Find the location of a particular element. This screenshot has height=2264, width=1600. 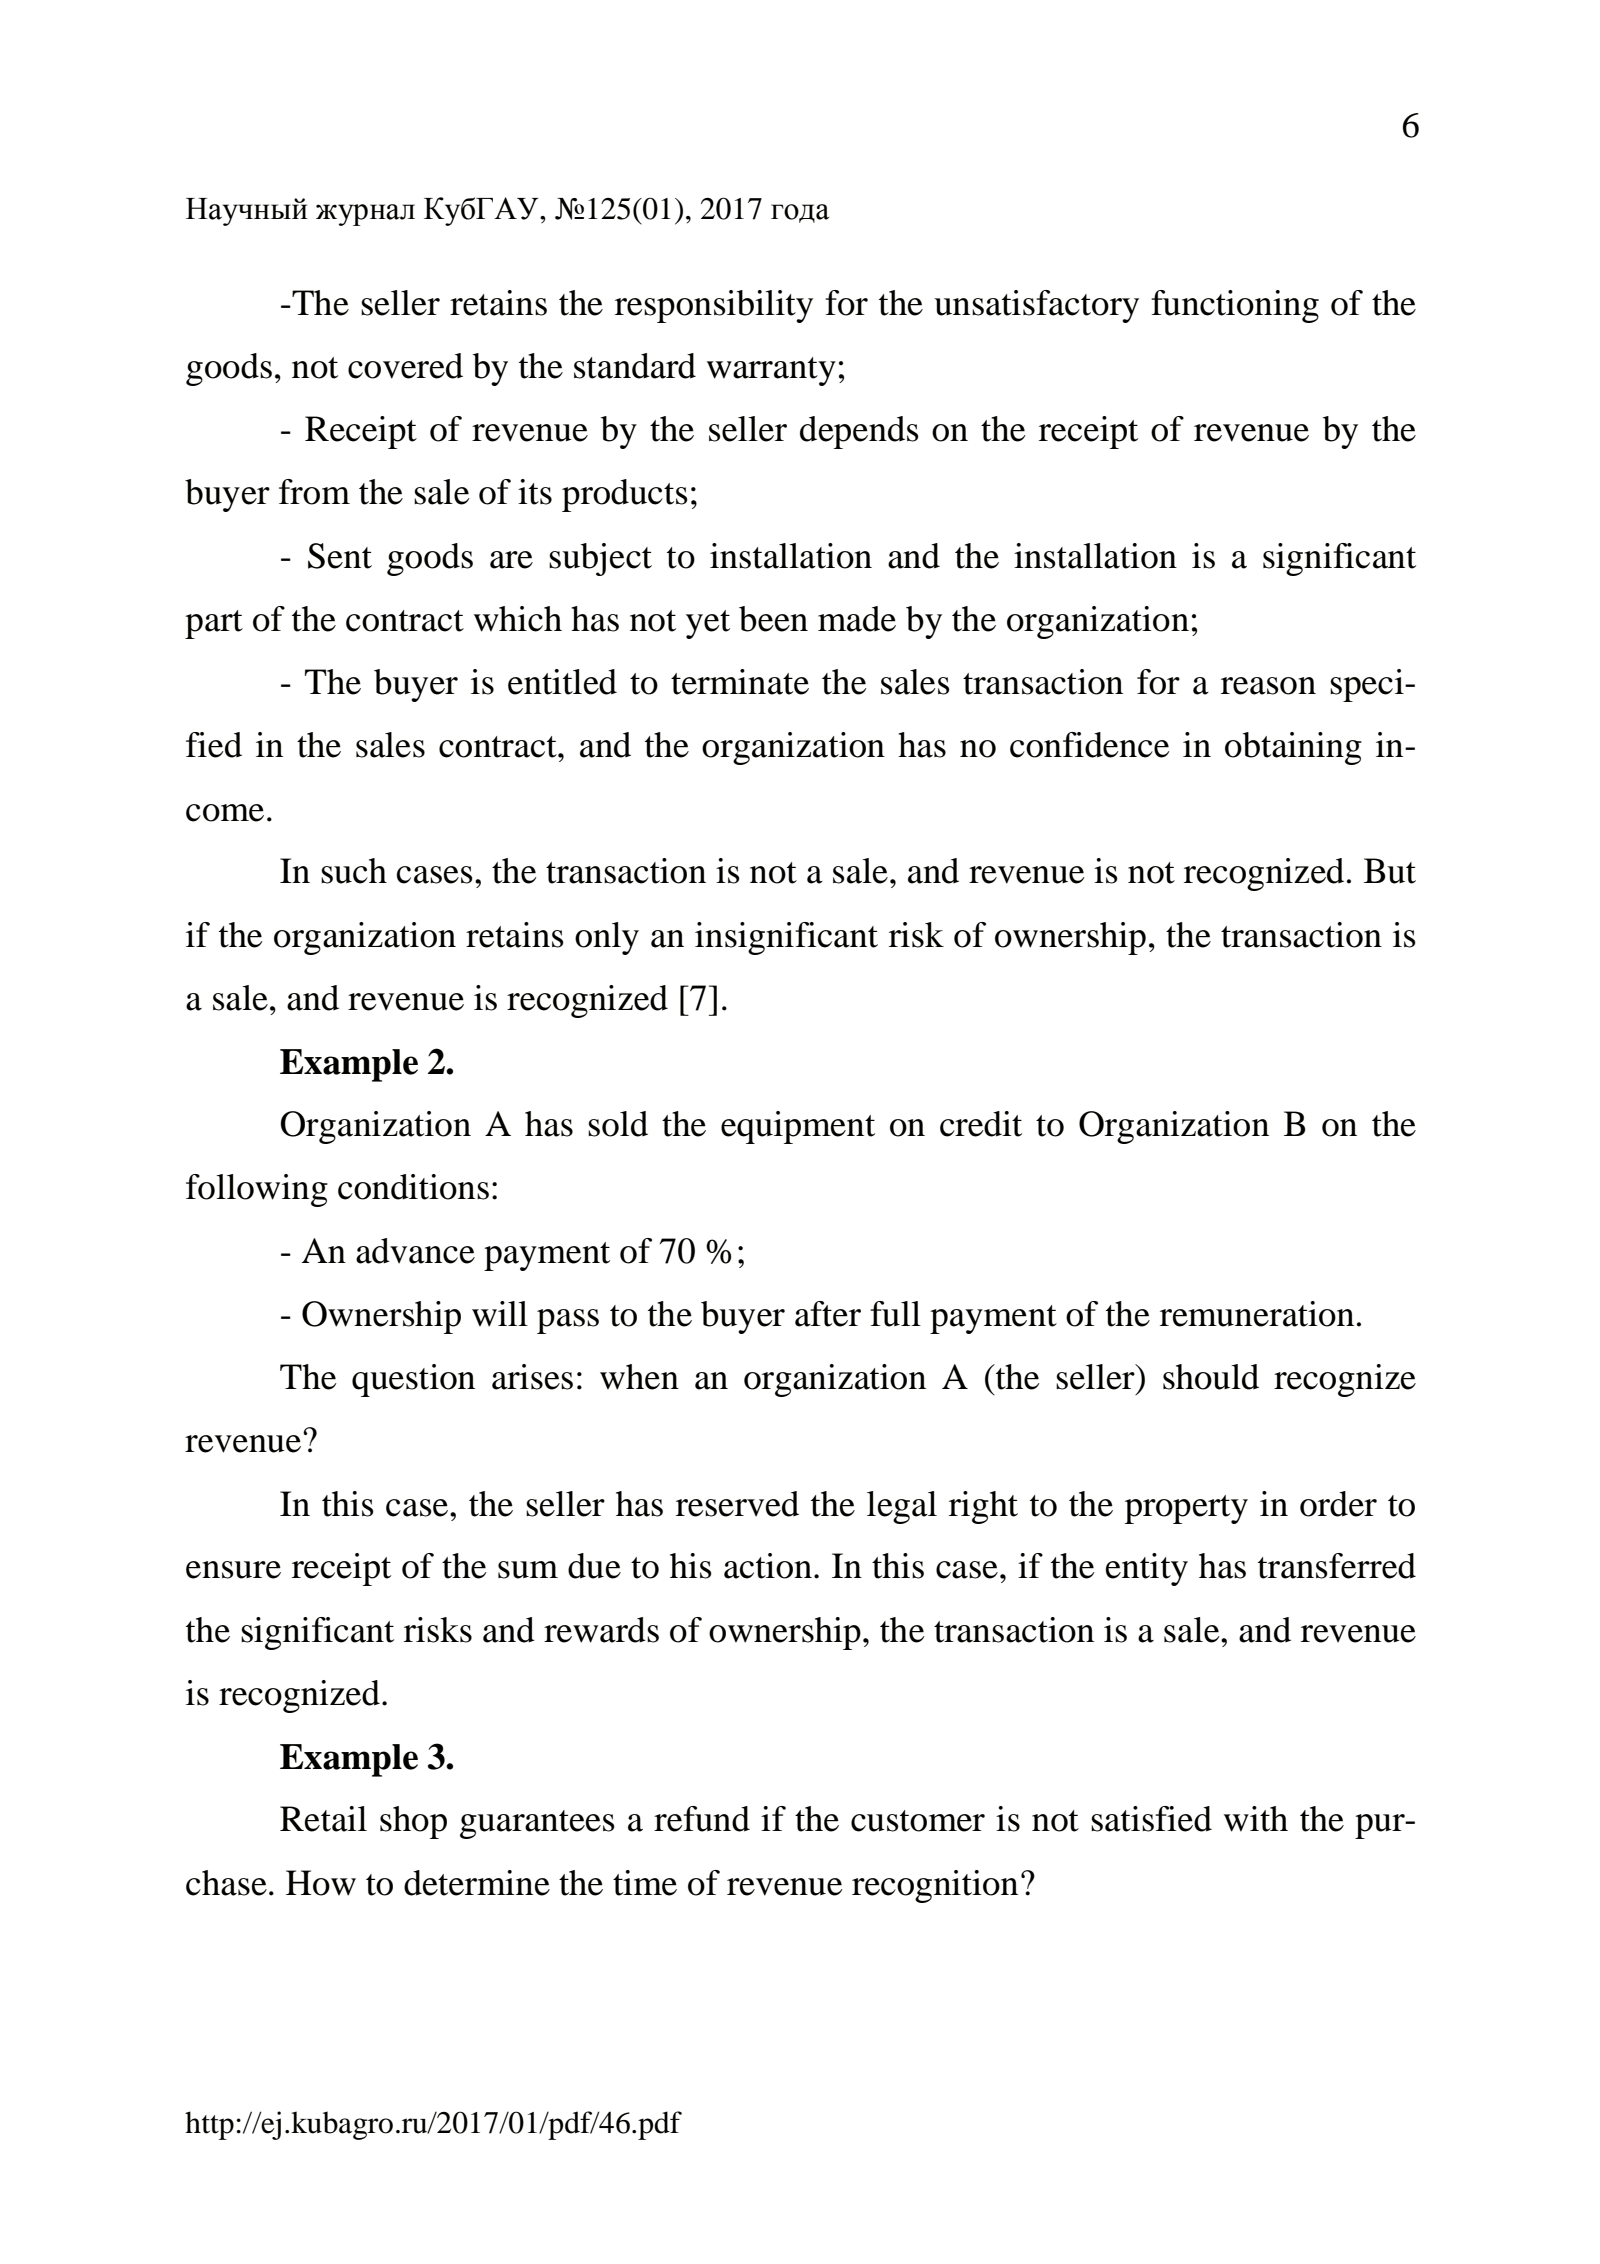

conditions is located at coordinates (413, 1187).
